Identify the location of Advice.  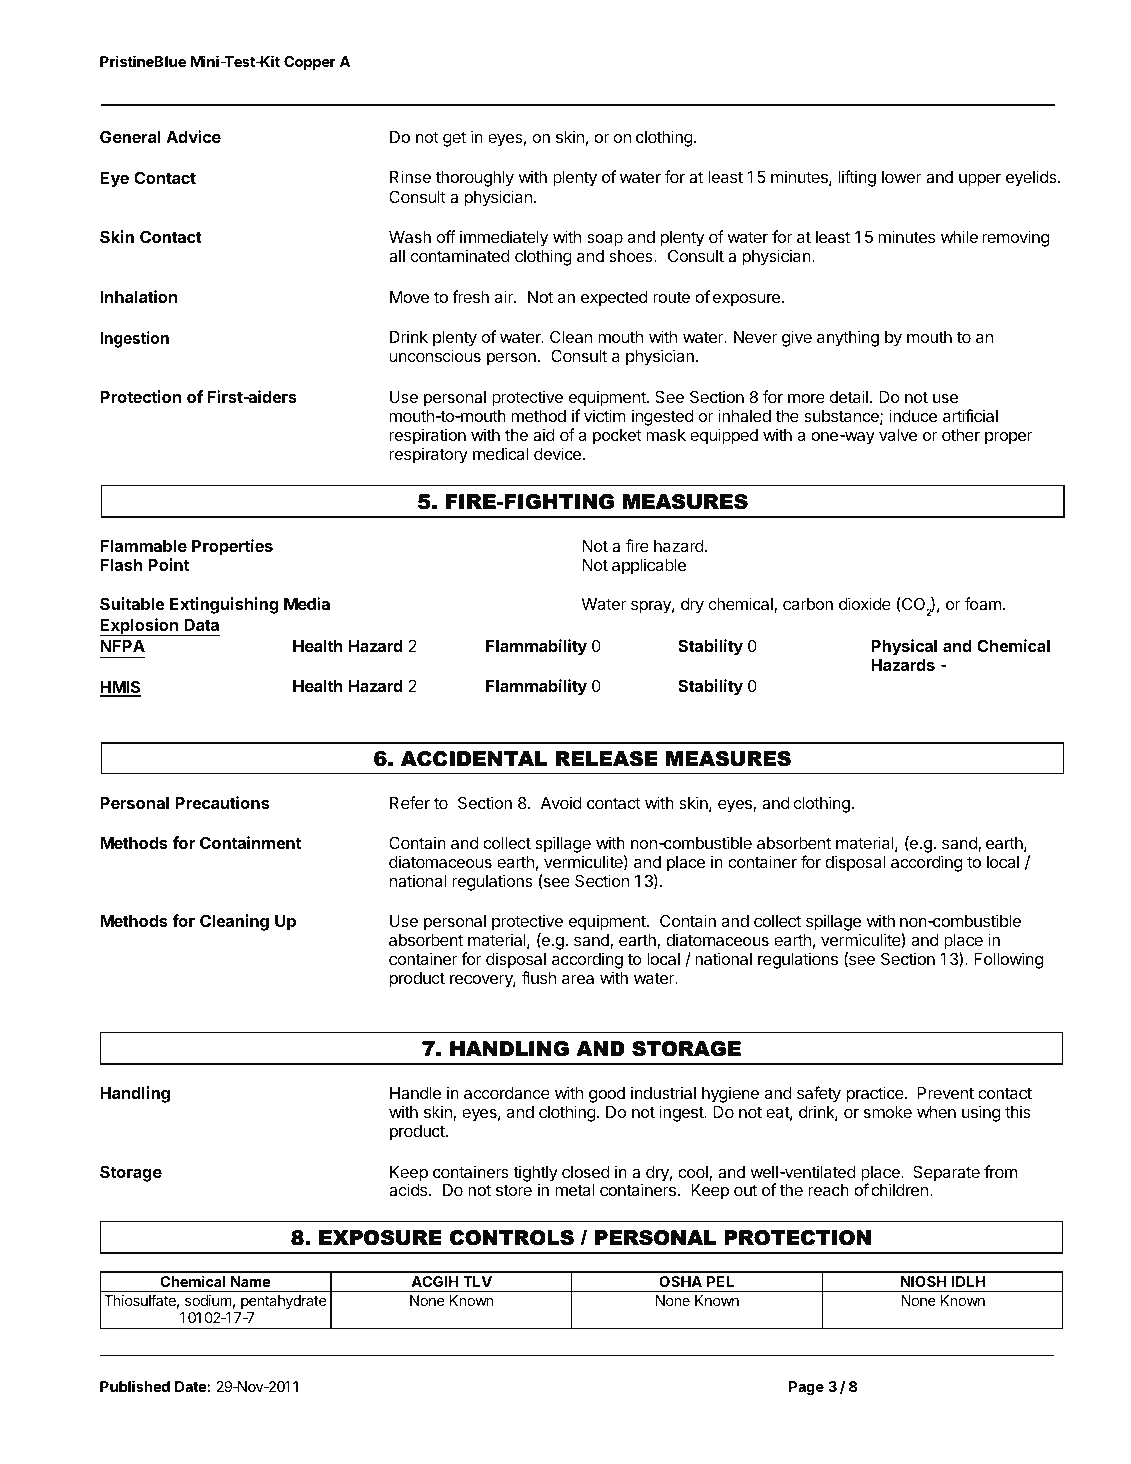
(193, 136).
